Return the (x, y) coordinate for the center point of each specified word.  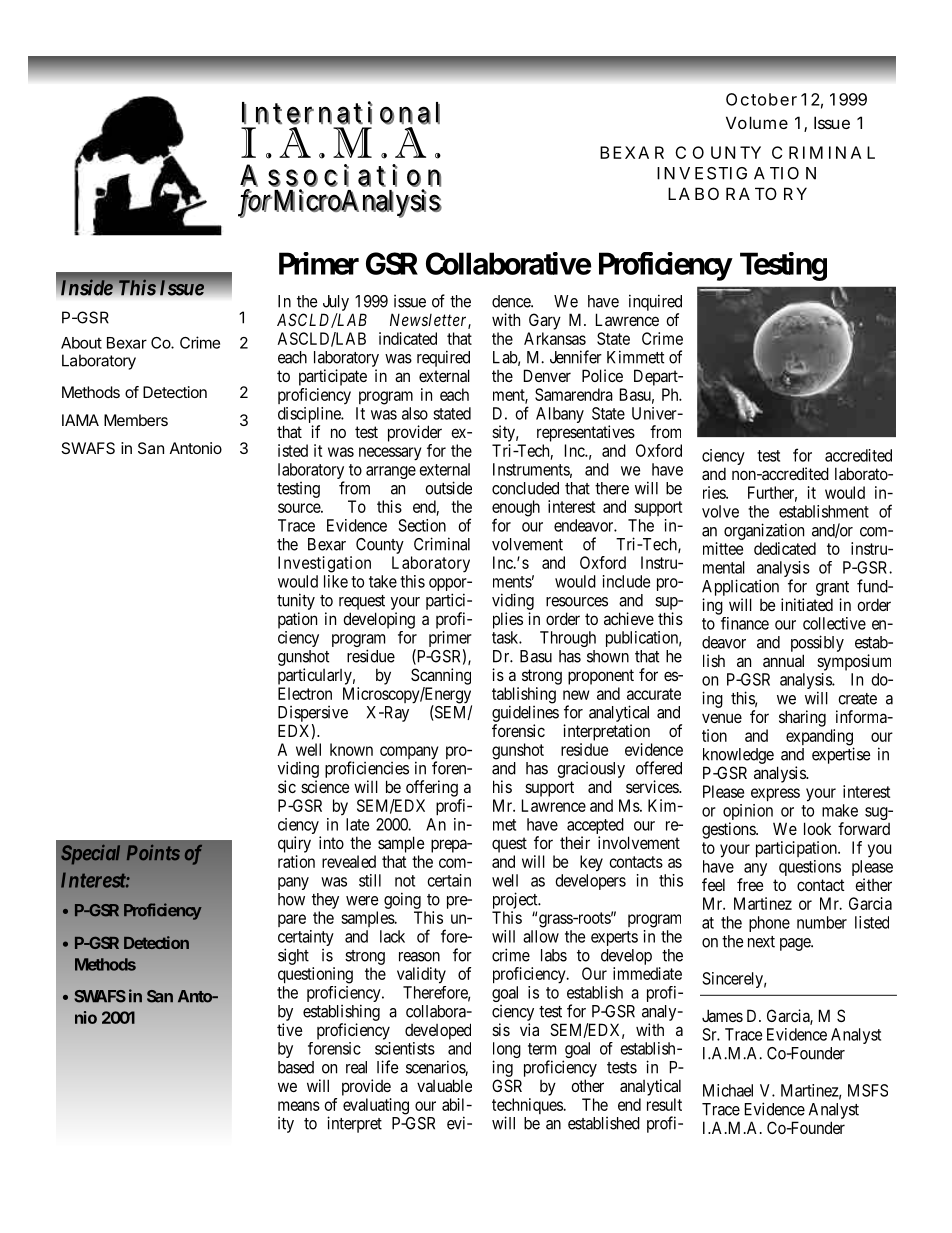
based (296, 1067)
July (336, 303)
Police (602, 375)
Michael (728, 1090)
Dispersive (313, 714)
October (761, 99)
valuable (444, 1085)
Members (136, 420)
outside (448, 488)
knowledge (738, 756)
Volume (757, 122)
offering (432, 788)
